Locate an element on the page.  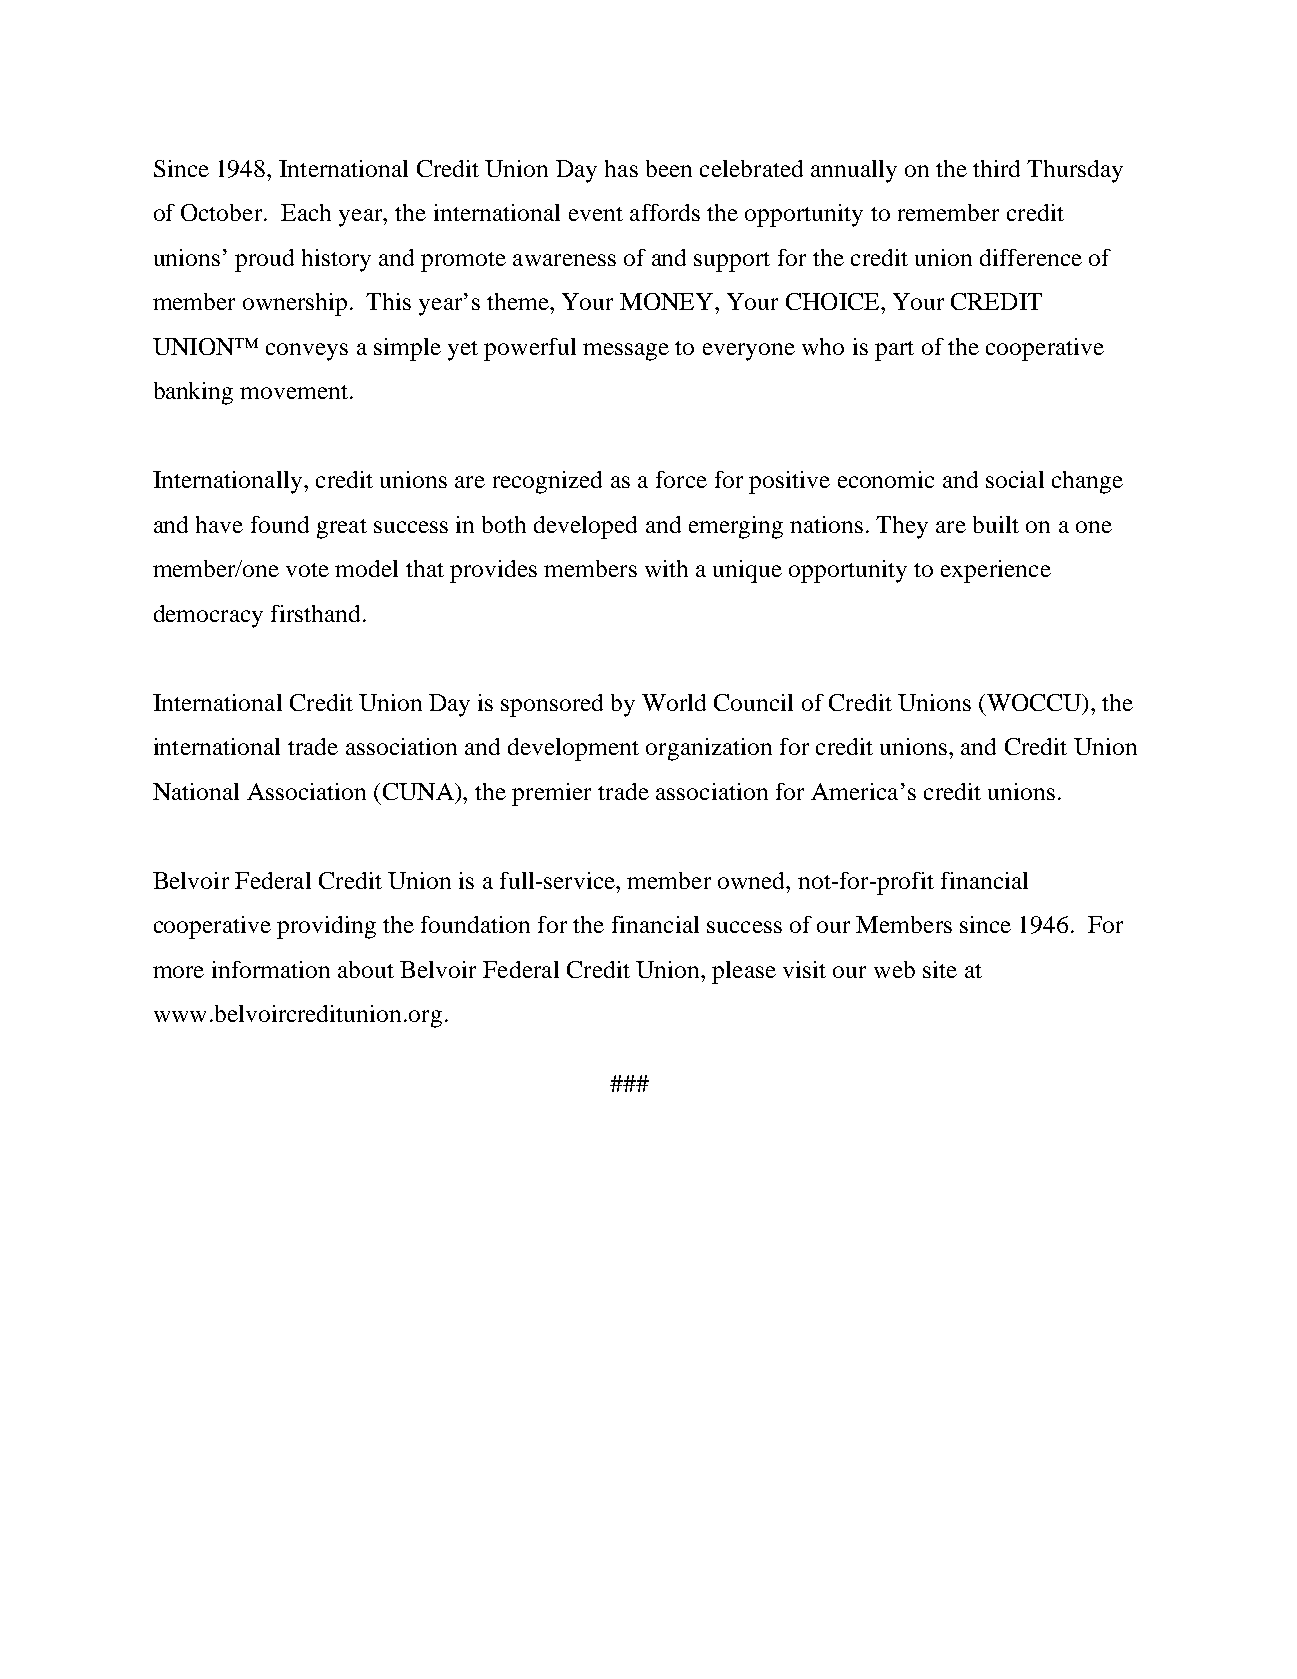
please is located at coordinates (744, 972).
